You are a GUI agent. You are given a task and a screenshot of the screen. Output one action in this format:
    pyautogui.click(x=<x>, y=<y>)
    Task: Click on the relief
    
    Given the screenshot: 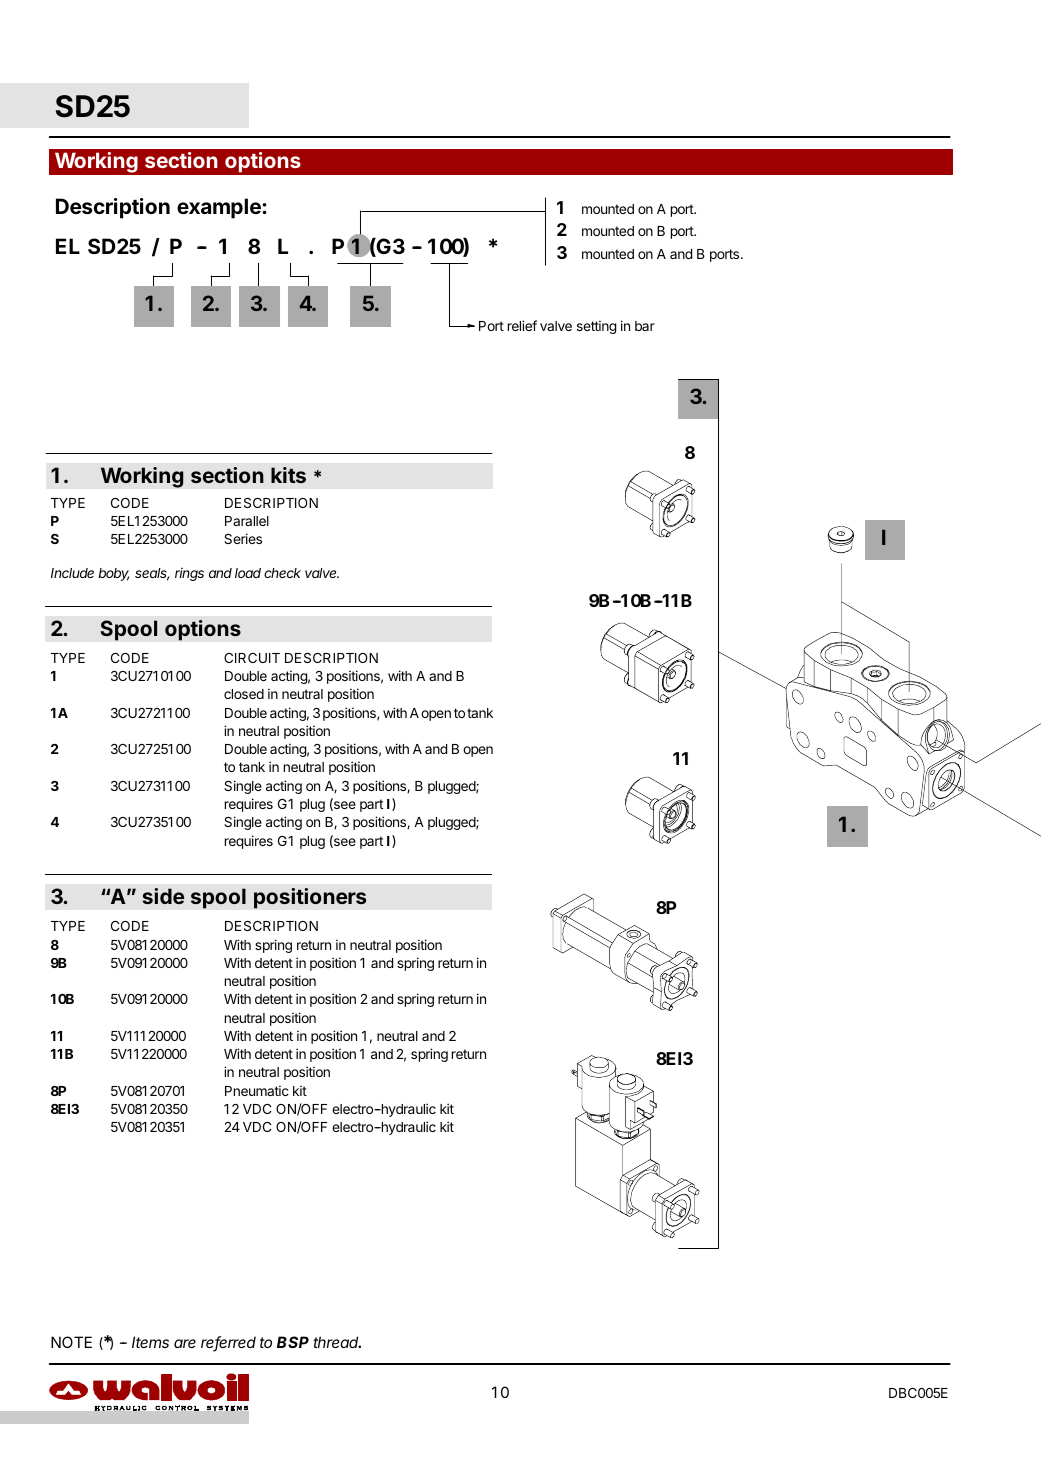 What is the action you would take?
    pyautogui.click(x=522, y=325)
